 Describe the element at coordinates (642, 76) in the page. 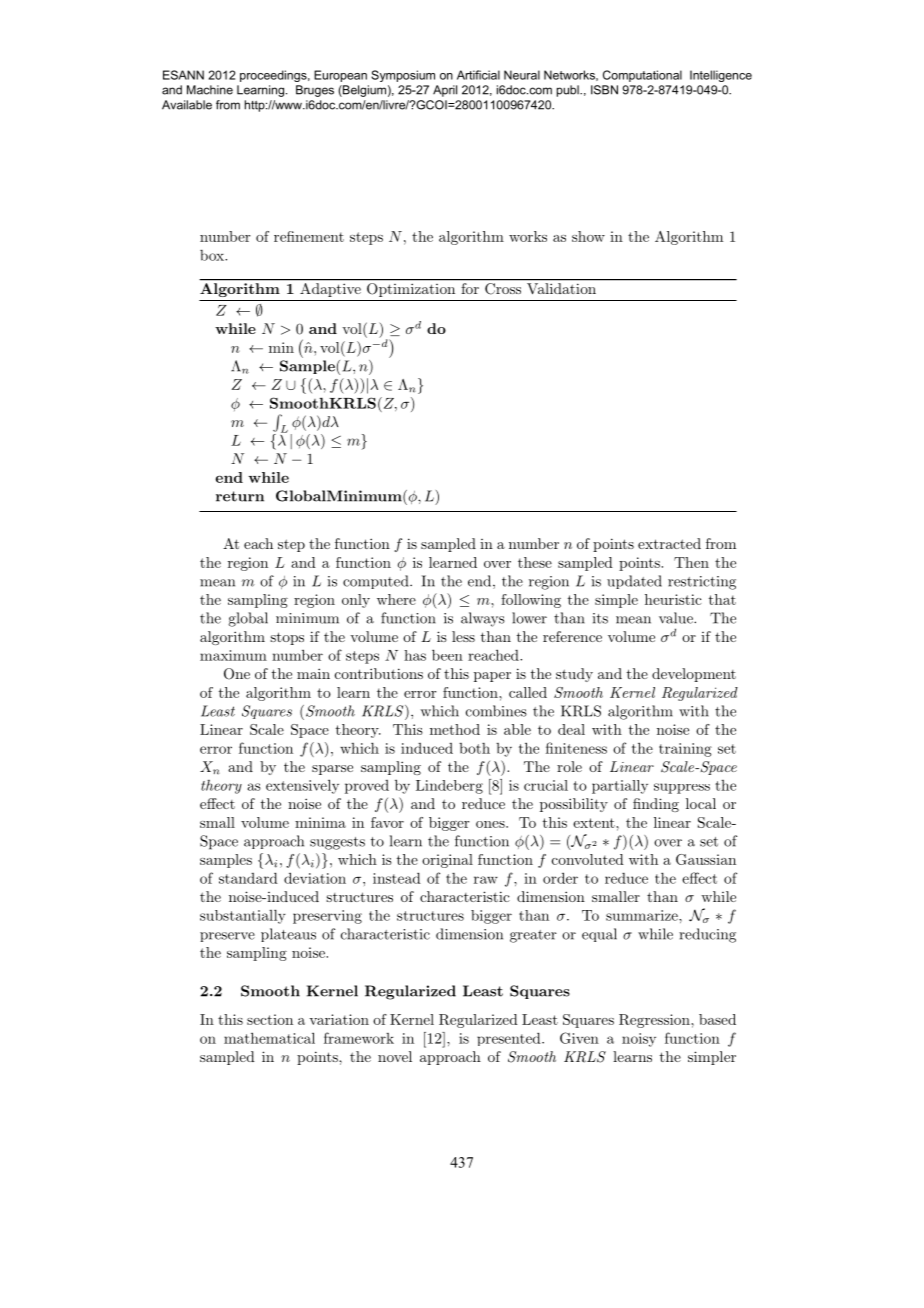

I see `Computational` at that location.
